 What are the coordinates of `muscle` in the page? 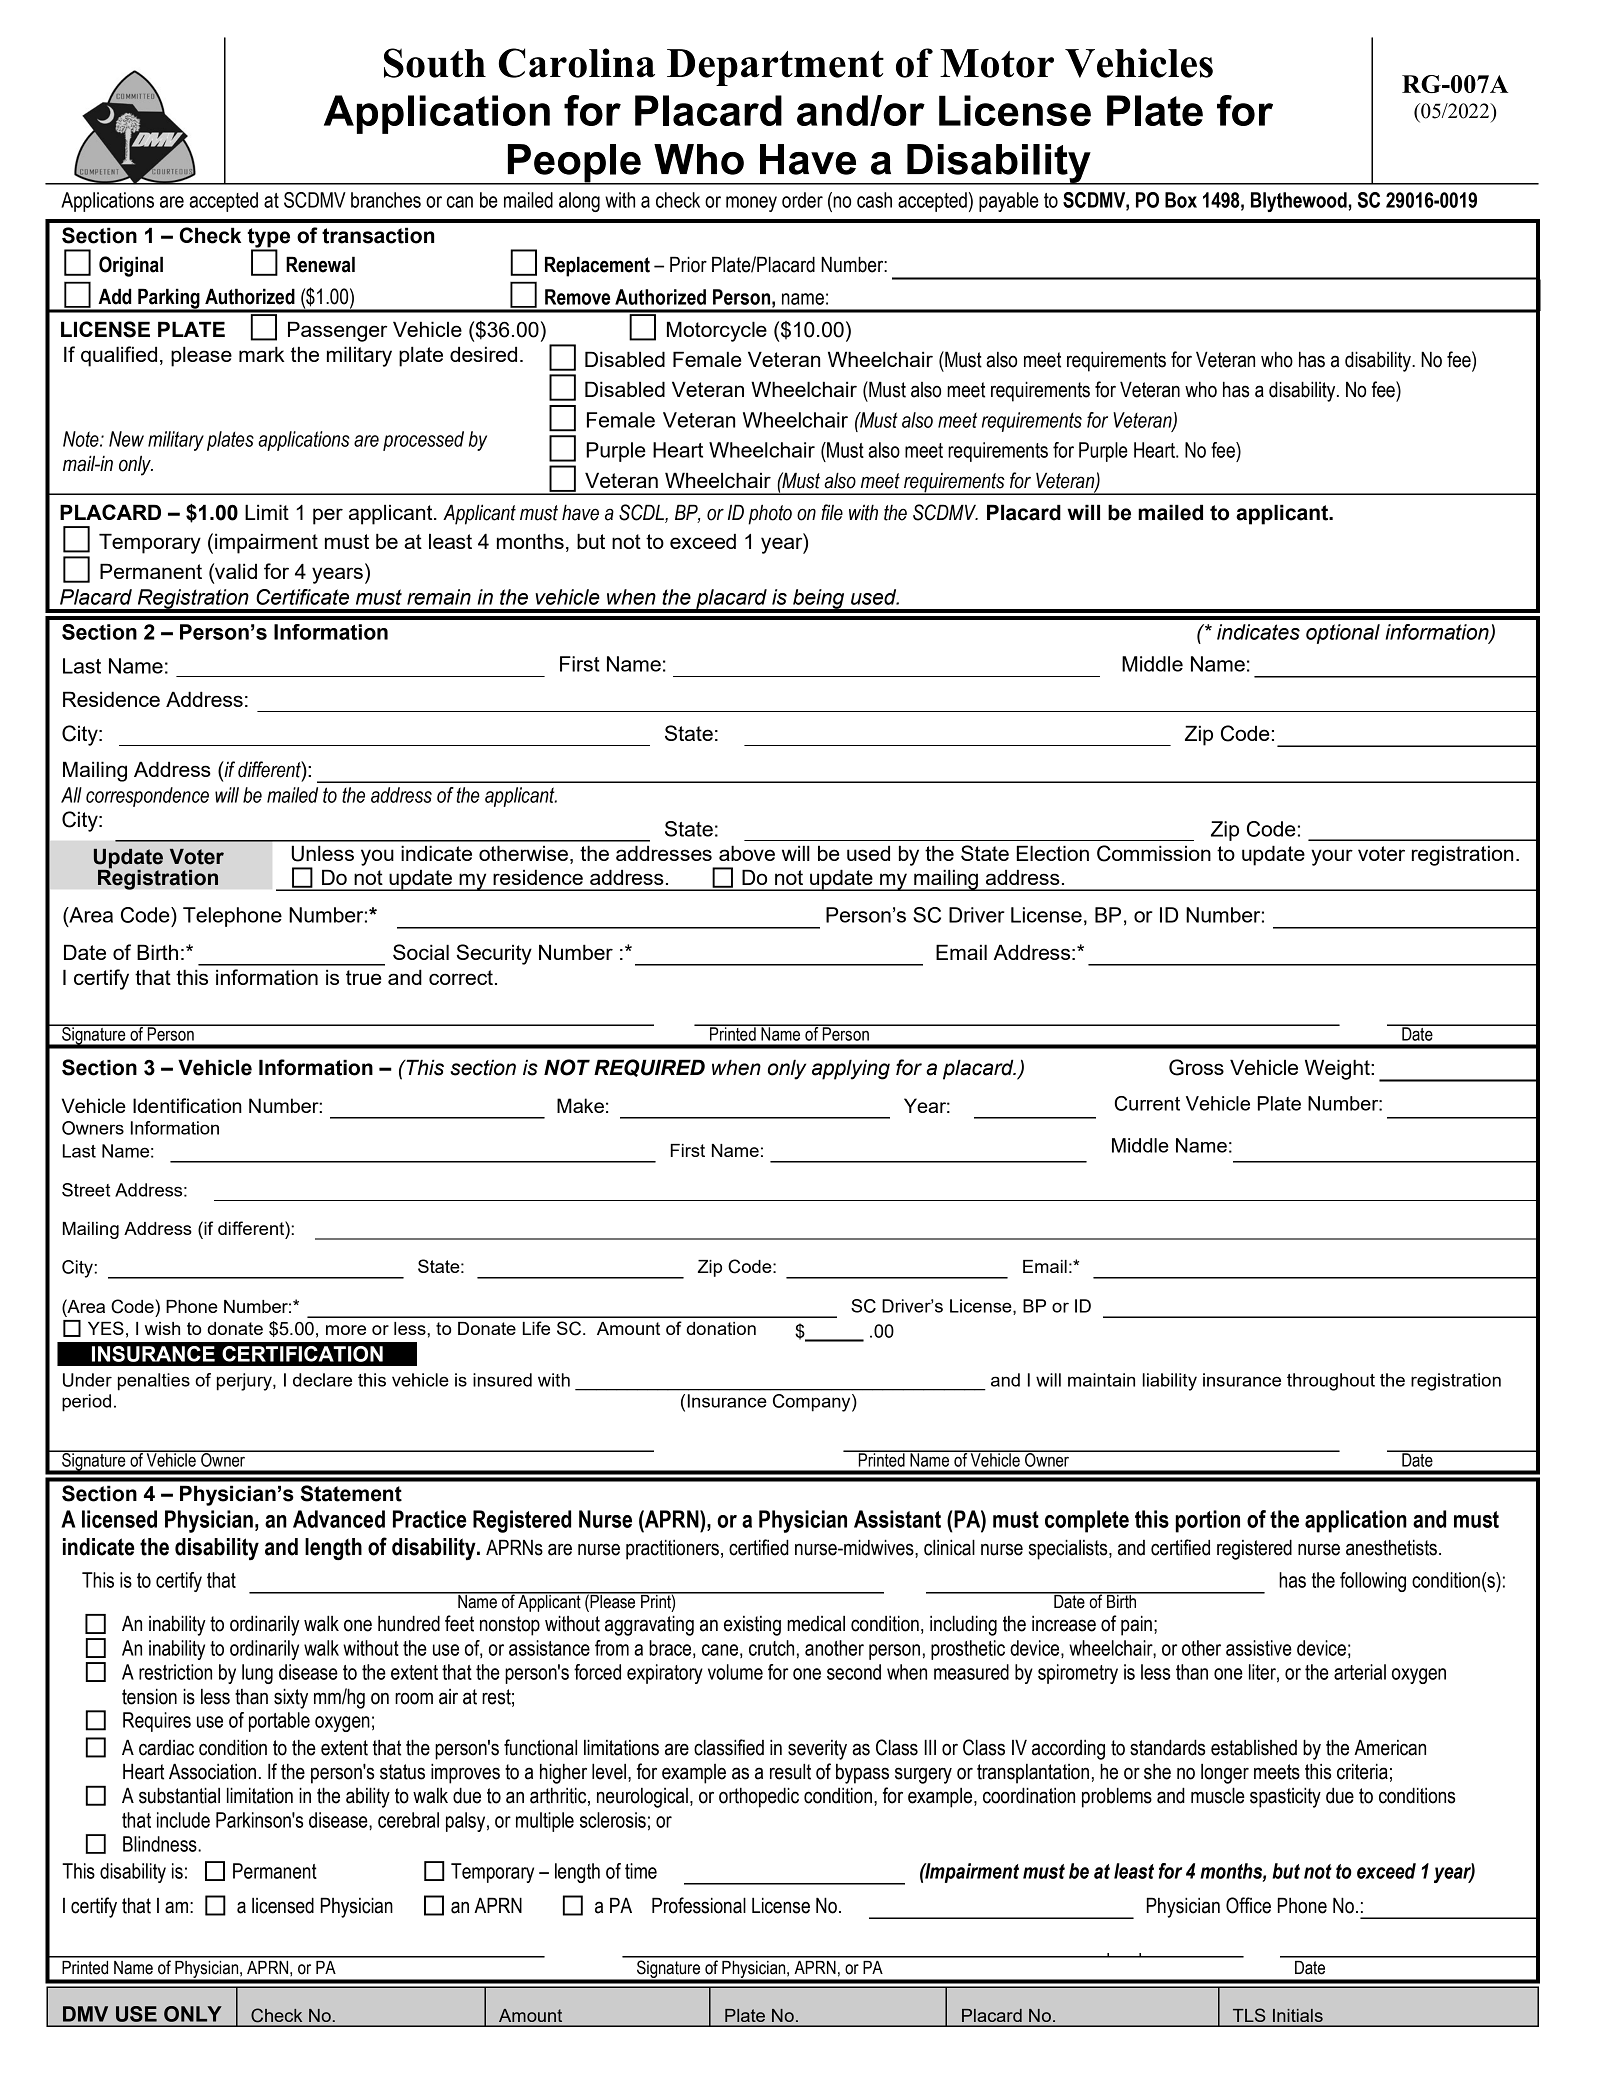 It's located at (1218, 1795).
